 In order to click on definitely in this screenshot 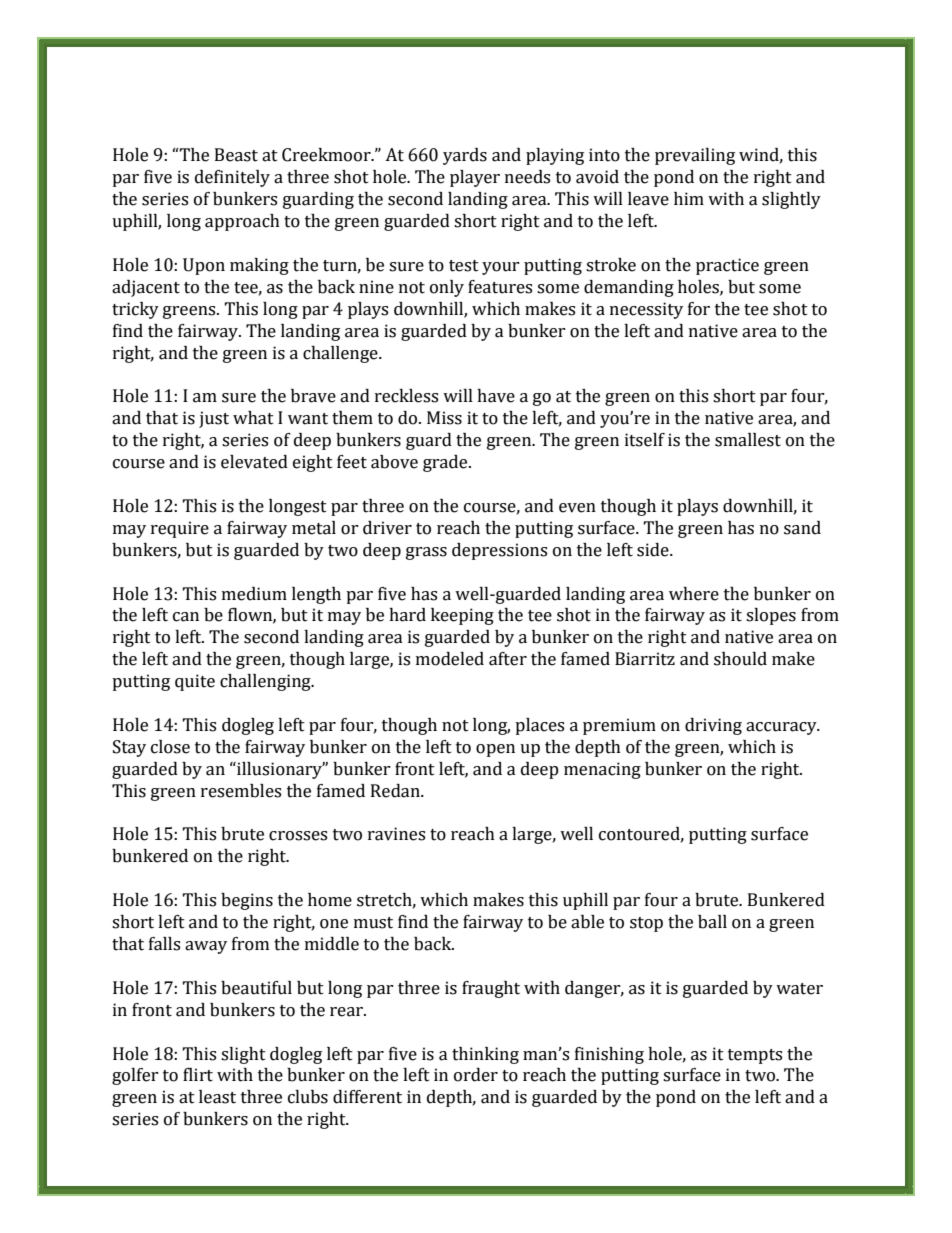, I will do `click(232, 178)`.
